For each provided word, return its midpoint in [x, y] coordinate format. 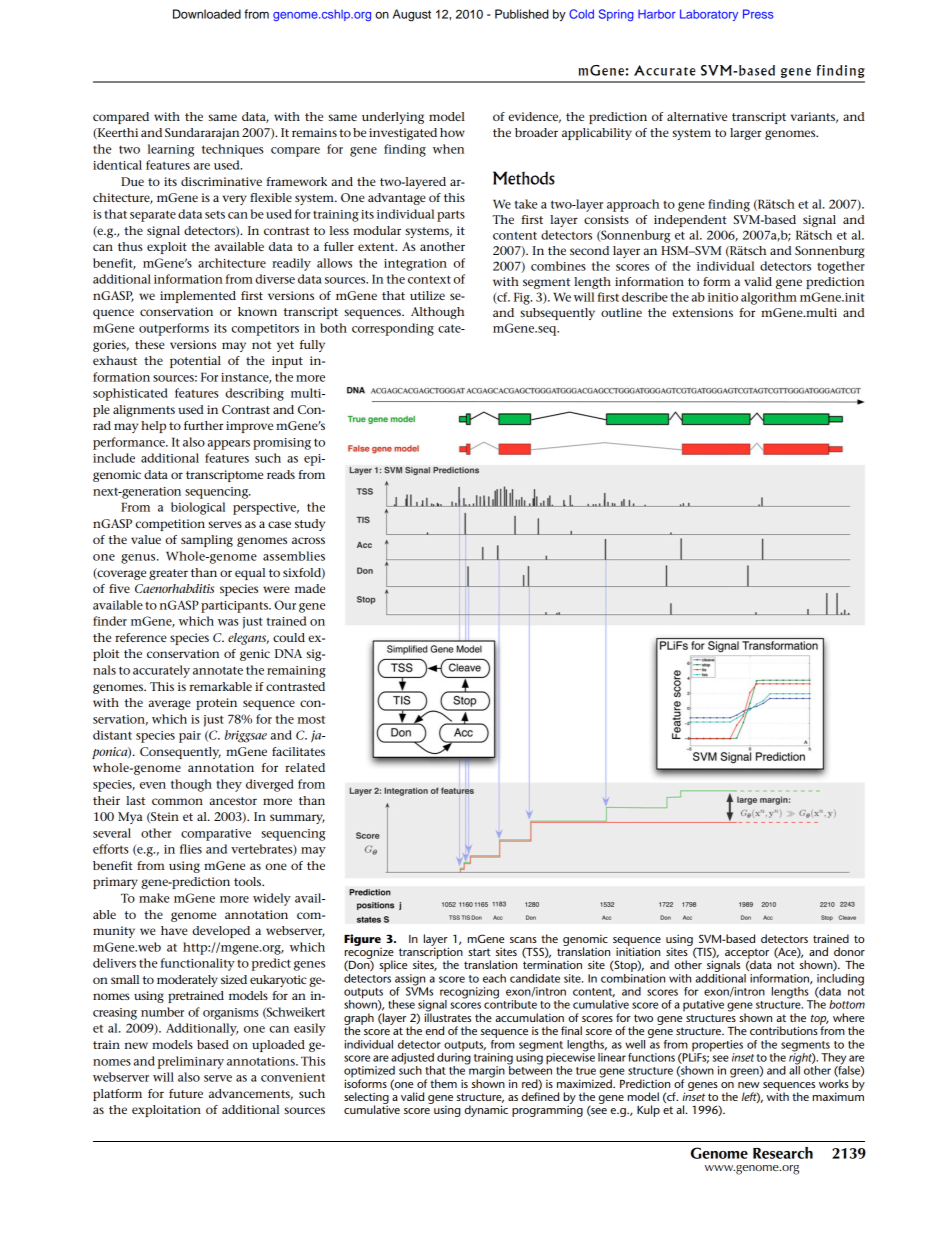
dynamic [486, 1111]
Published [522, 14]
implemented [198, 297]
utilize [427, 295]
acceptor [747, 954]
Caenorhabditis [175, 588]
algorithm [769, 298]
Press [758, 14]
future [186, 1093]
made [310, 588]
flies [191, 849]
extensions [703, 312]
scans [523, 940]
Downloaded [207, 14]
